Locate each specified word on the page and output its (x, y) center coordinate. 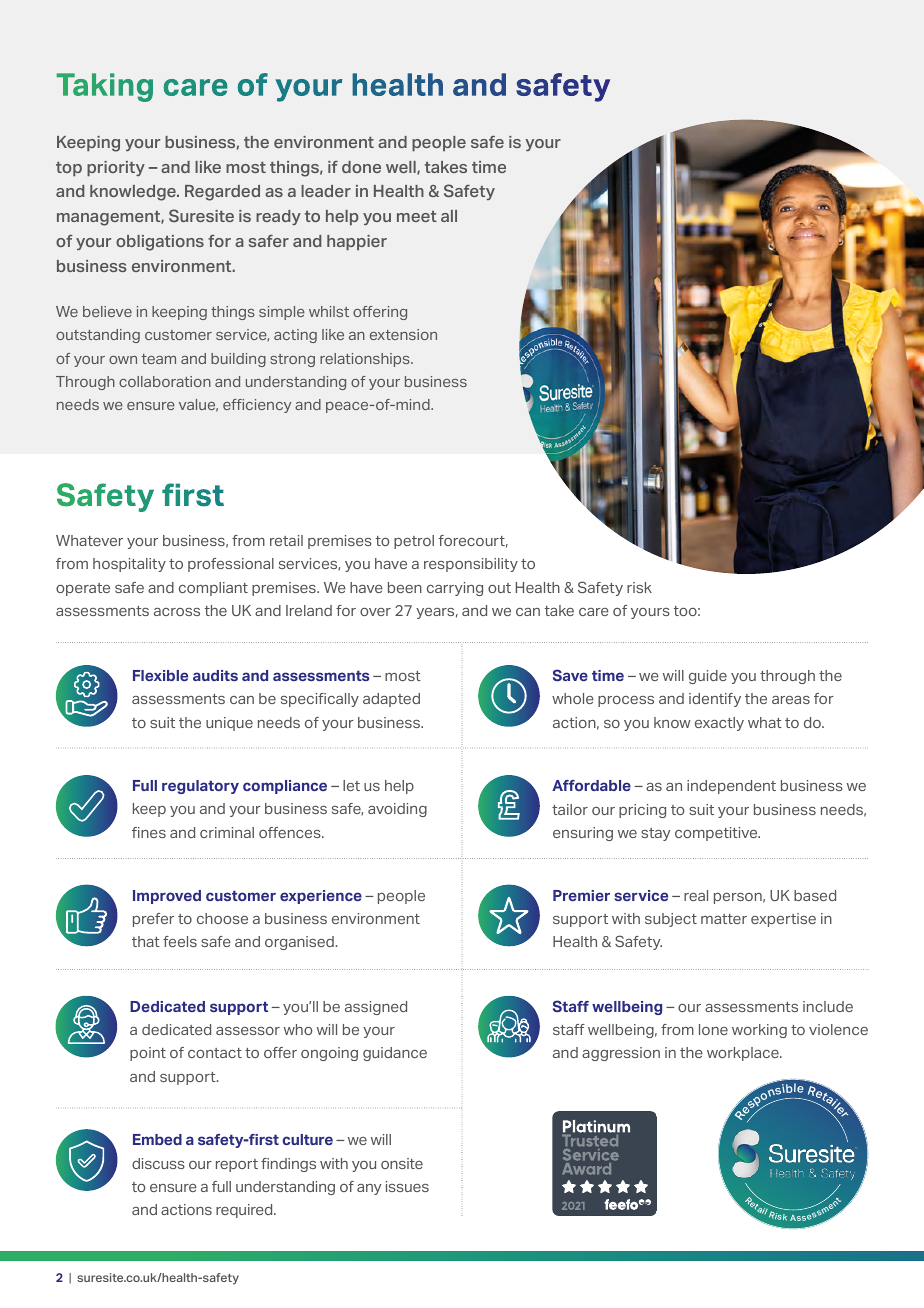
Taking (105, 87)
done (361, 167)
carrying (455, 589)
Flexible (160, 675)
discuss (158, 1163)
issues (407, 1186)
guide (708, 677)
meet (417, 216)
